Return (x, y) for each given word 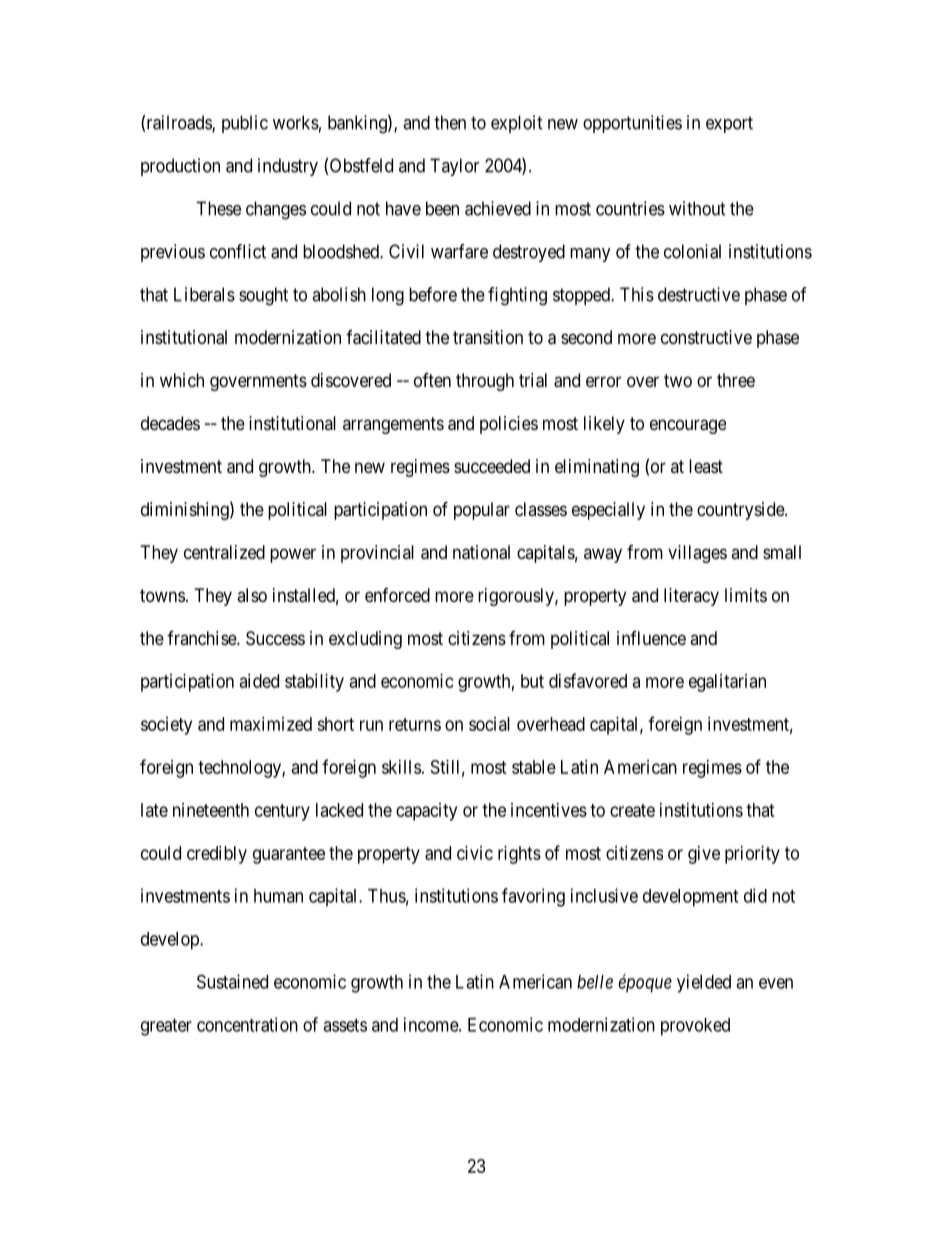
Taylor (454, 167)
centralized (224, 552)
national (481, 552)
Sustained (232, 981)
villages (697, 554)
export (729, 124)
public (245, 124)
